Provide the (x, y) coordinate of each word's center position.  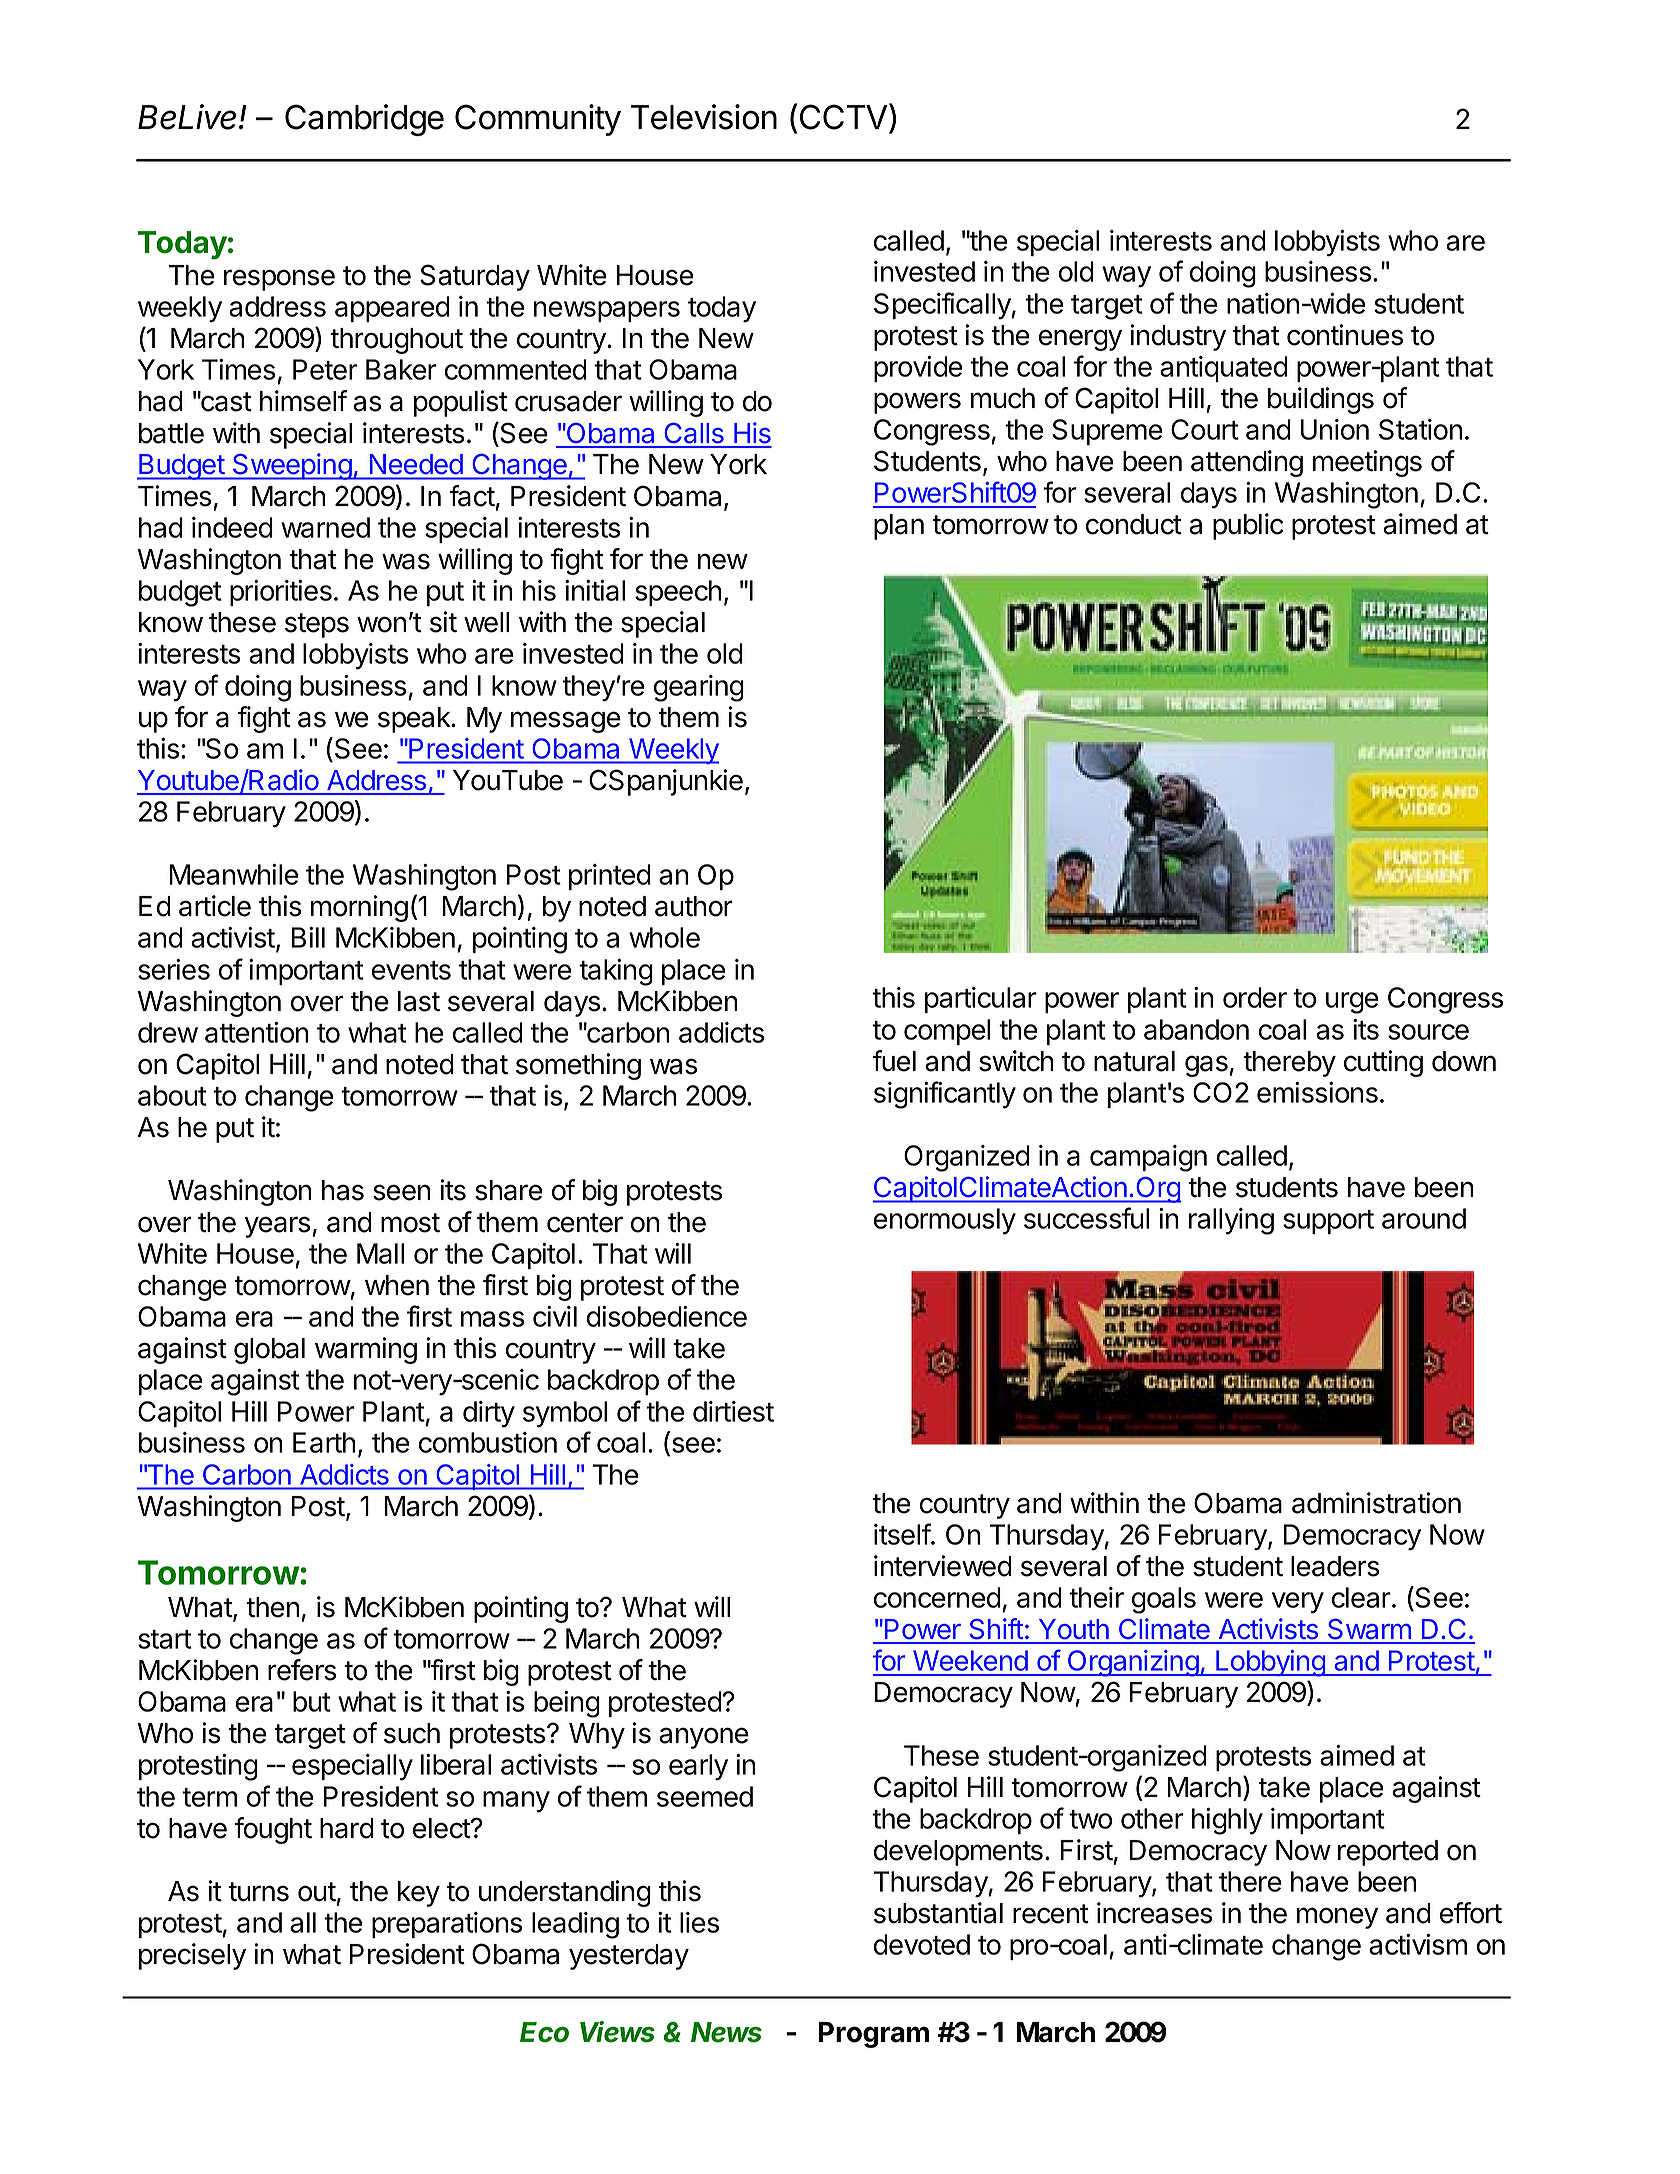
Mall (380, 1253)
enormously (945, 1221)
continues (1345, 335)
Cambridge (364, 120)
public (1248, 526)
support (1328, 1222)
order (1255, 997)
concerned (937, 1597)
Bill (308, 937)
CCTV (845, 116)
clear (1361, 1597)
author (694, 906)
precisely (192, 1956)
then (272, 1607)
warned (325, 527)
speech (678, 593)
